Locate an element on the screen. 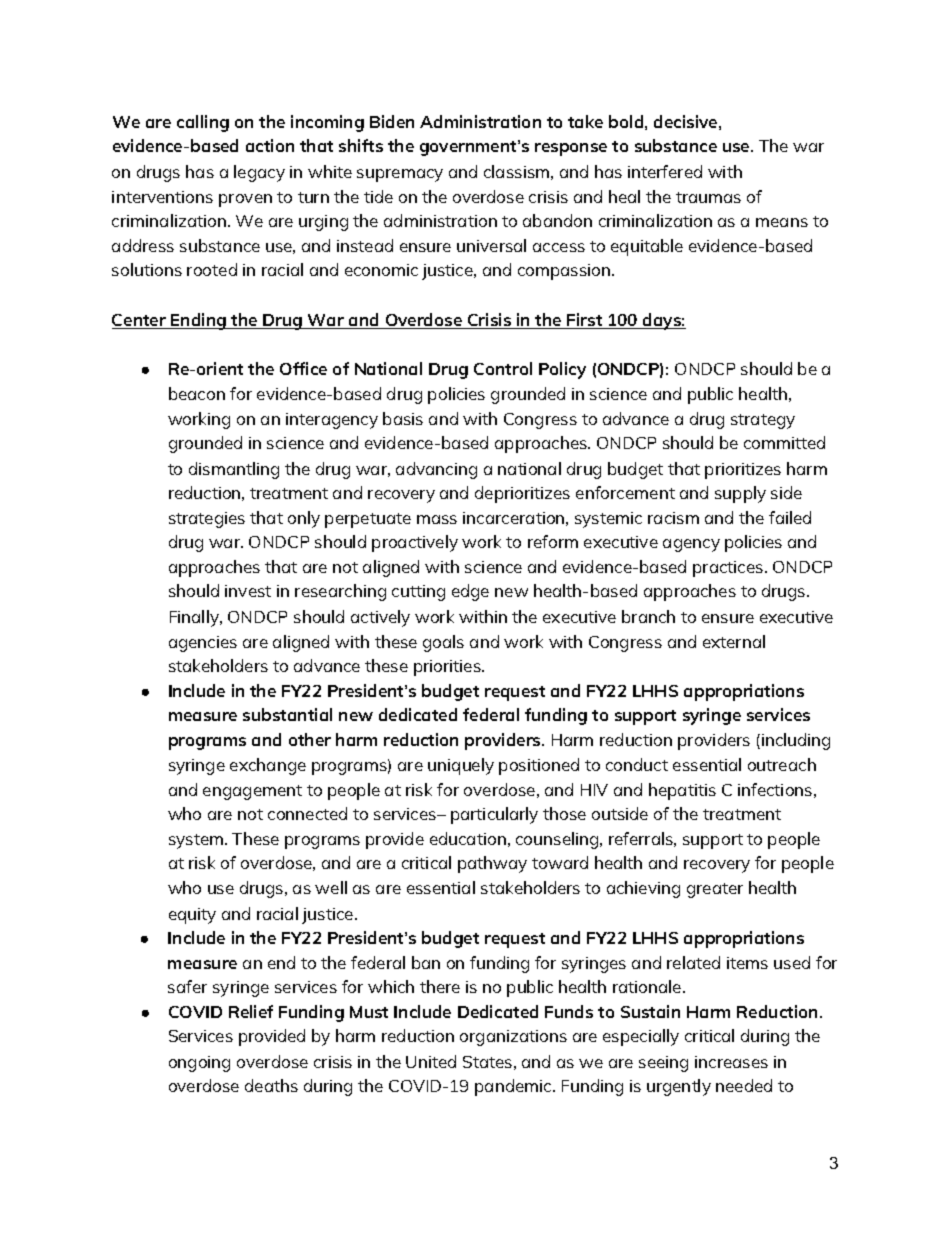 This screenshot has height=1233, width=952. interfered is located at coordinates (665, 171).
